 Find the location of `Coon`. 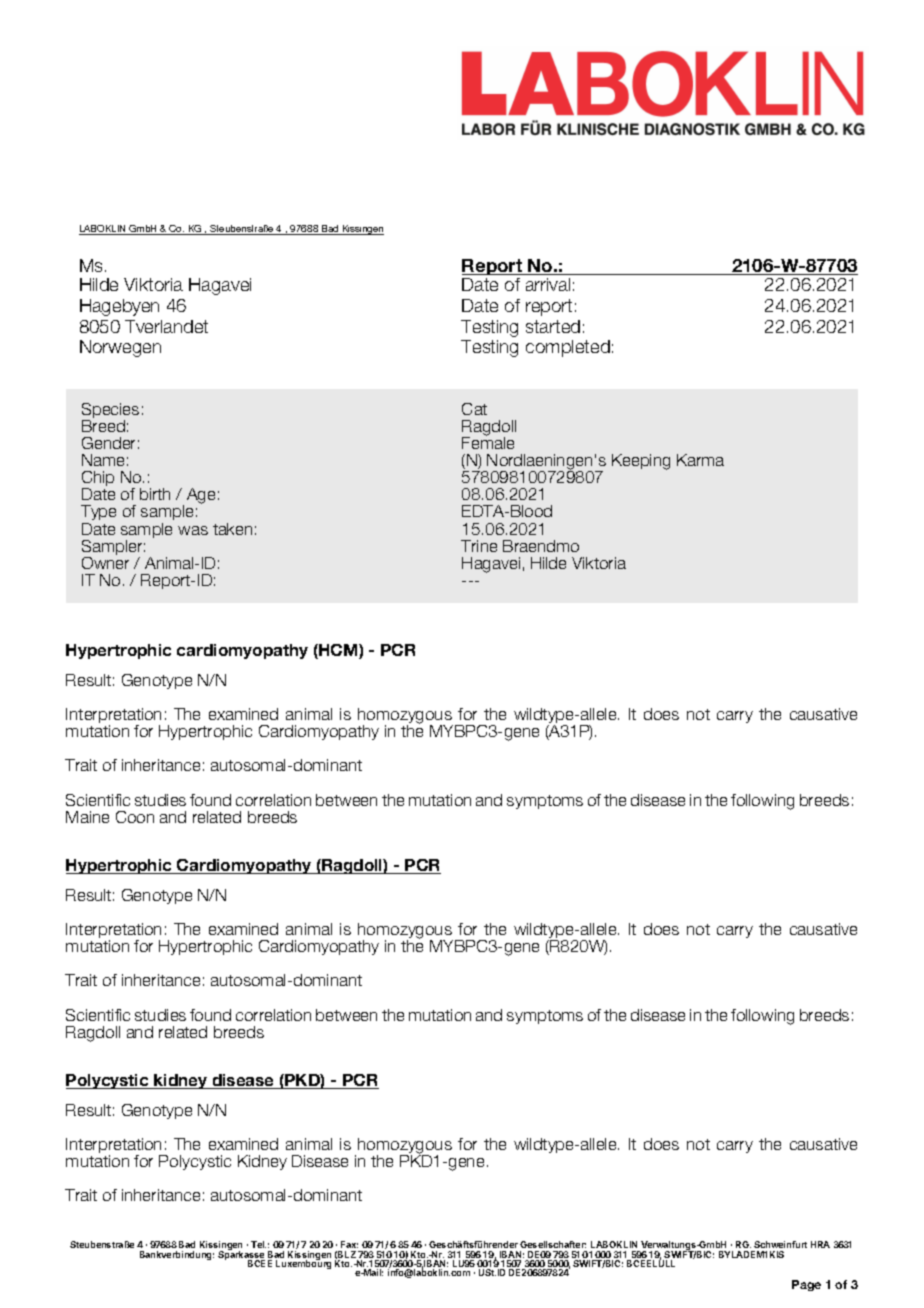

Coon is located at coordinates (135, 817).
